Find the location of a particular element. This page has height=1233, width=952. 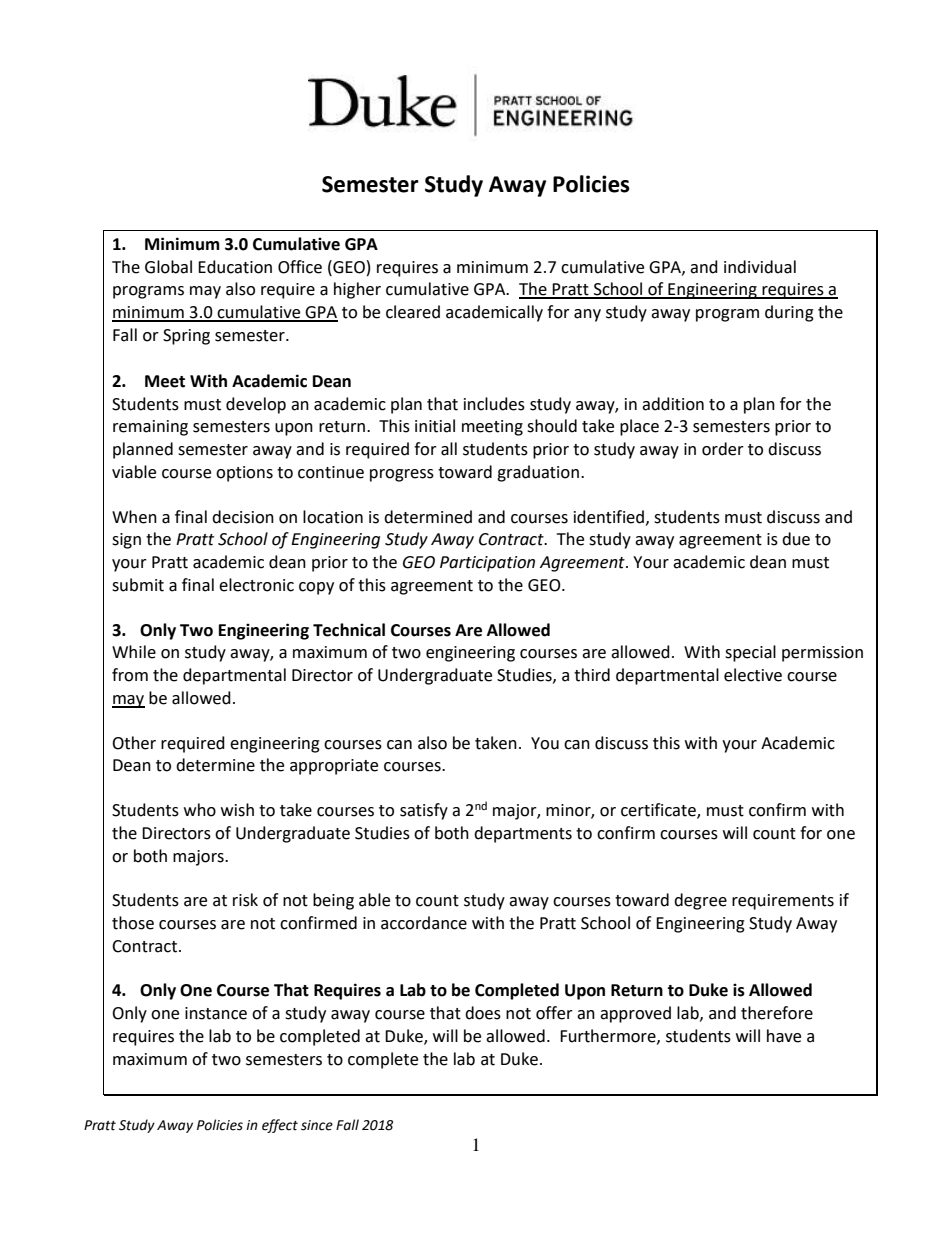

have is located at coordinates (784, 1036).
